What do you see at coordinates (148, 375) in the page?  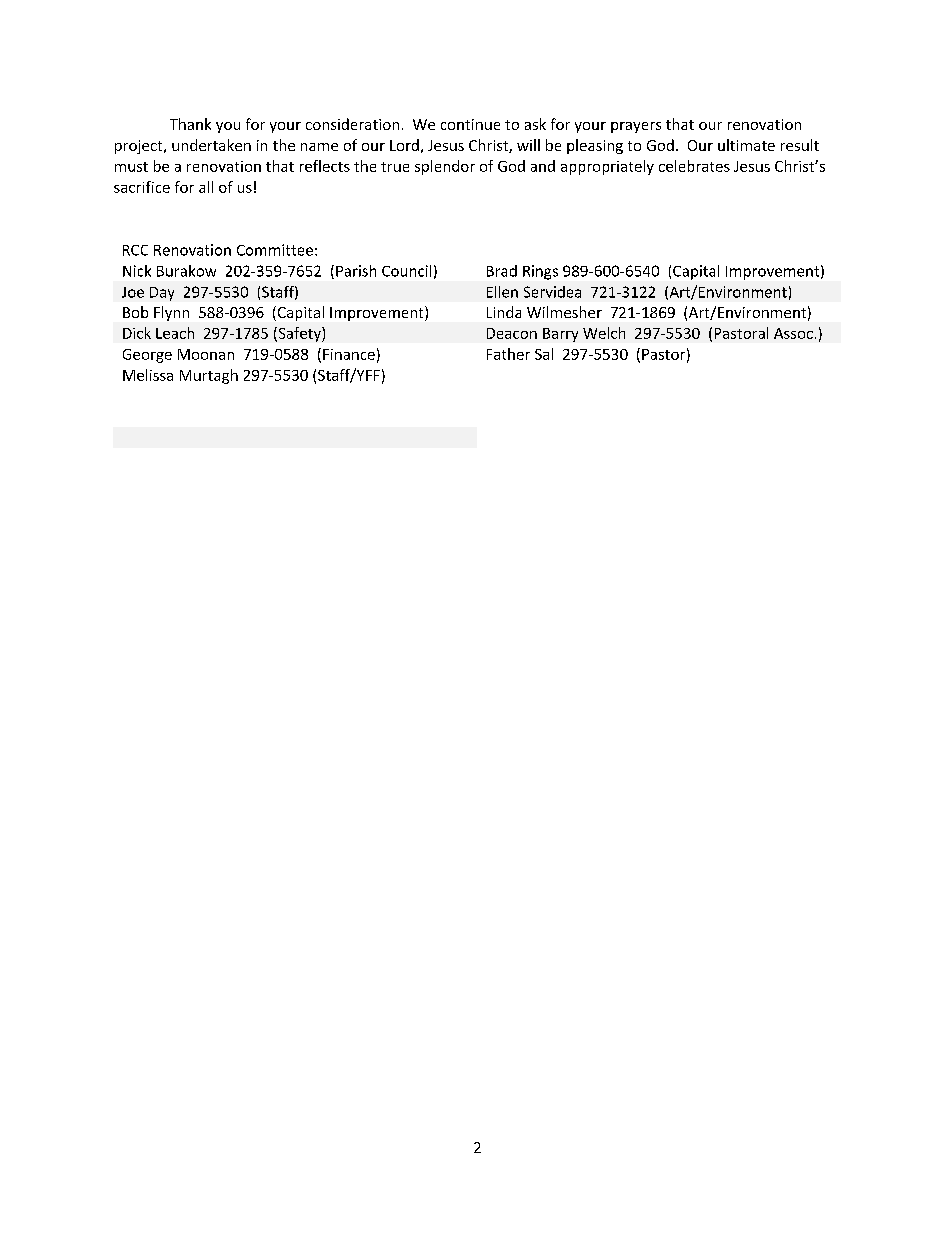 I see `Melissa` at bounding box center [148, 375].
